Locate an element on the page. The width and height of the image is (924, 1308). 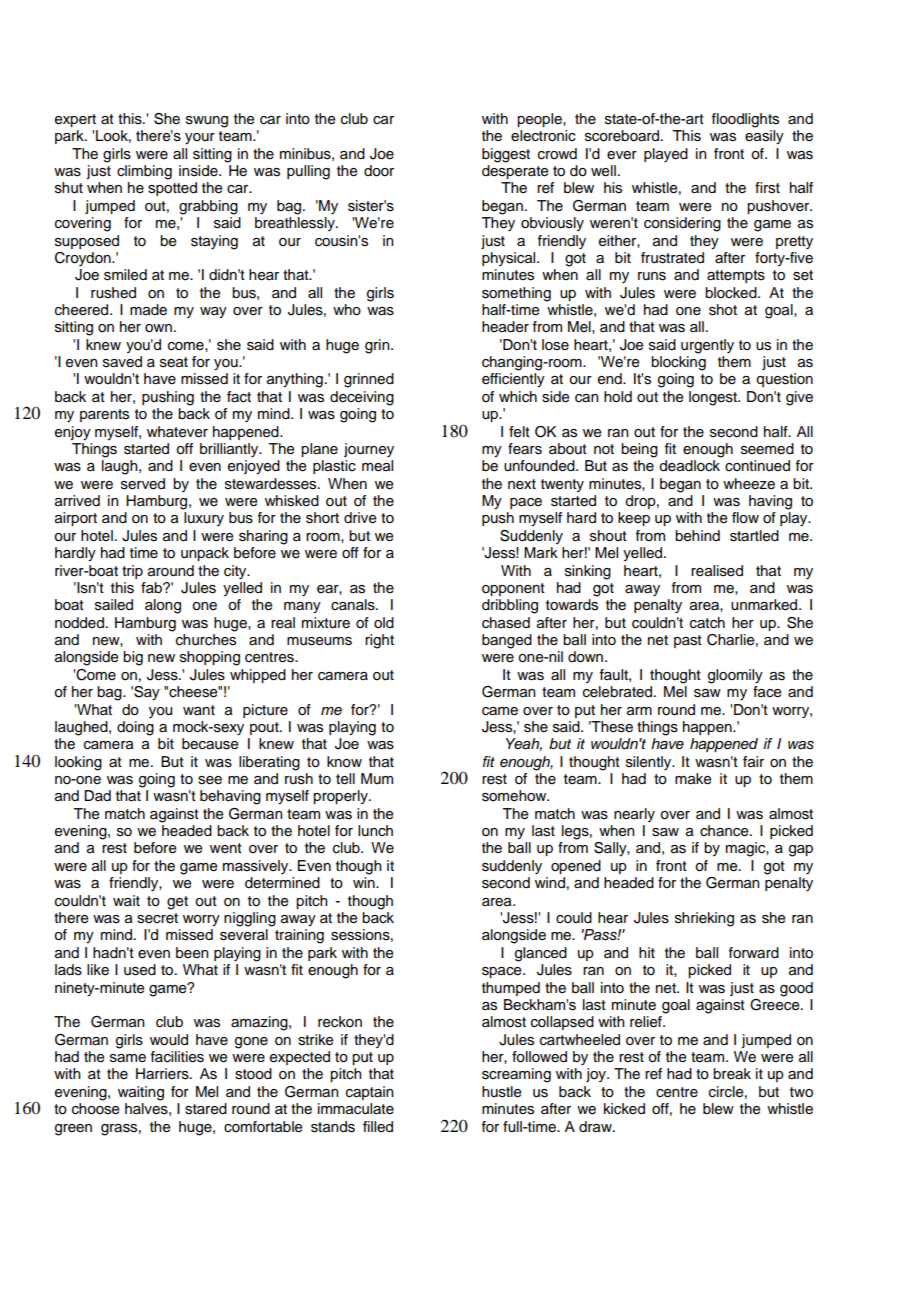
get is located at coordinates (177, 903).
